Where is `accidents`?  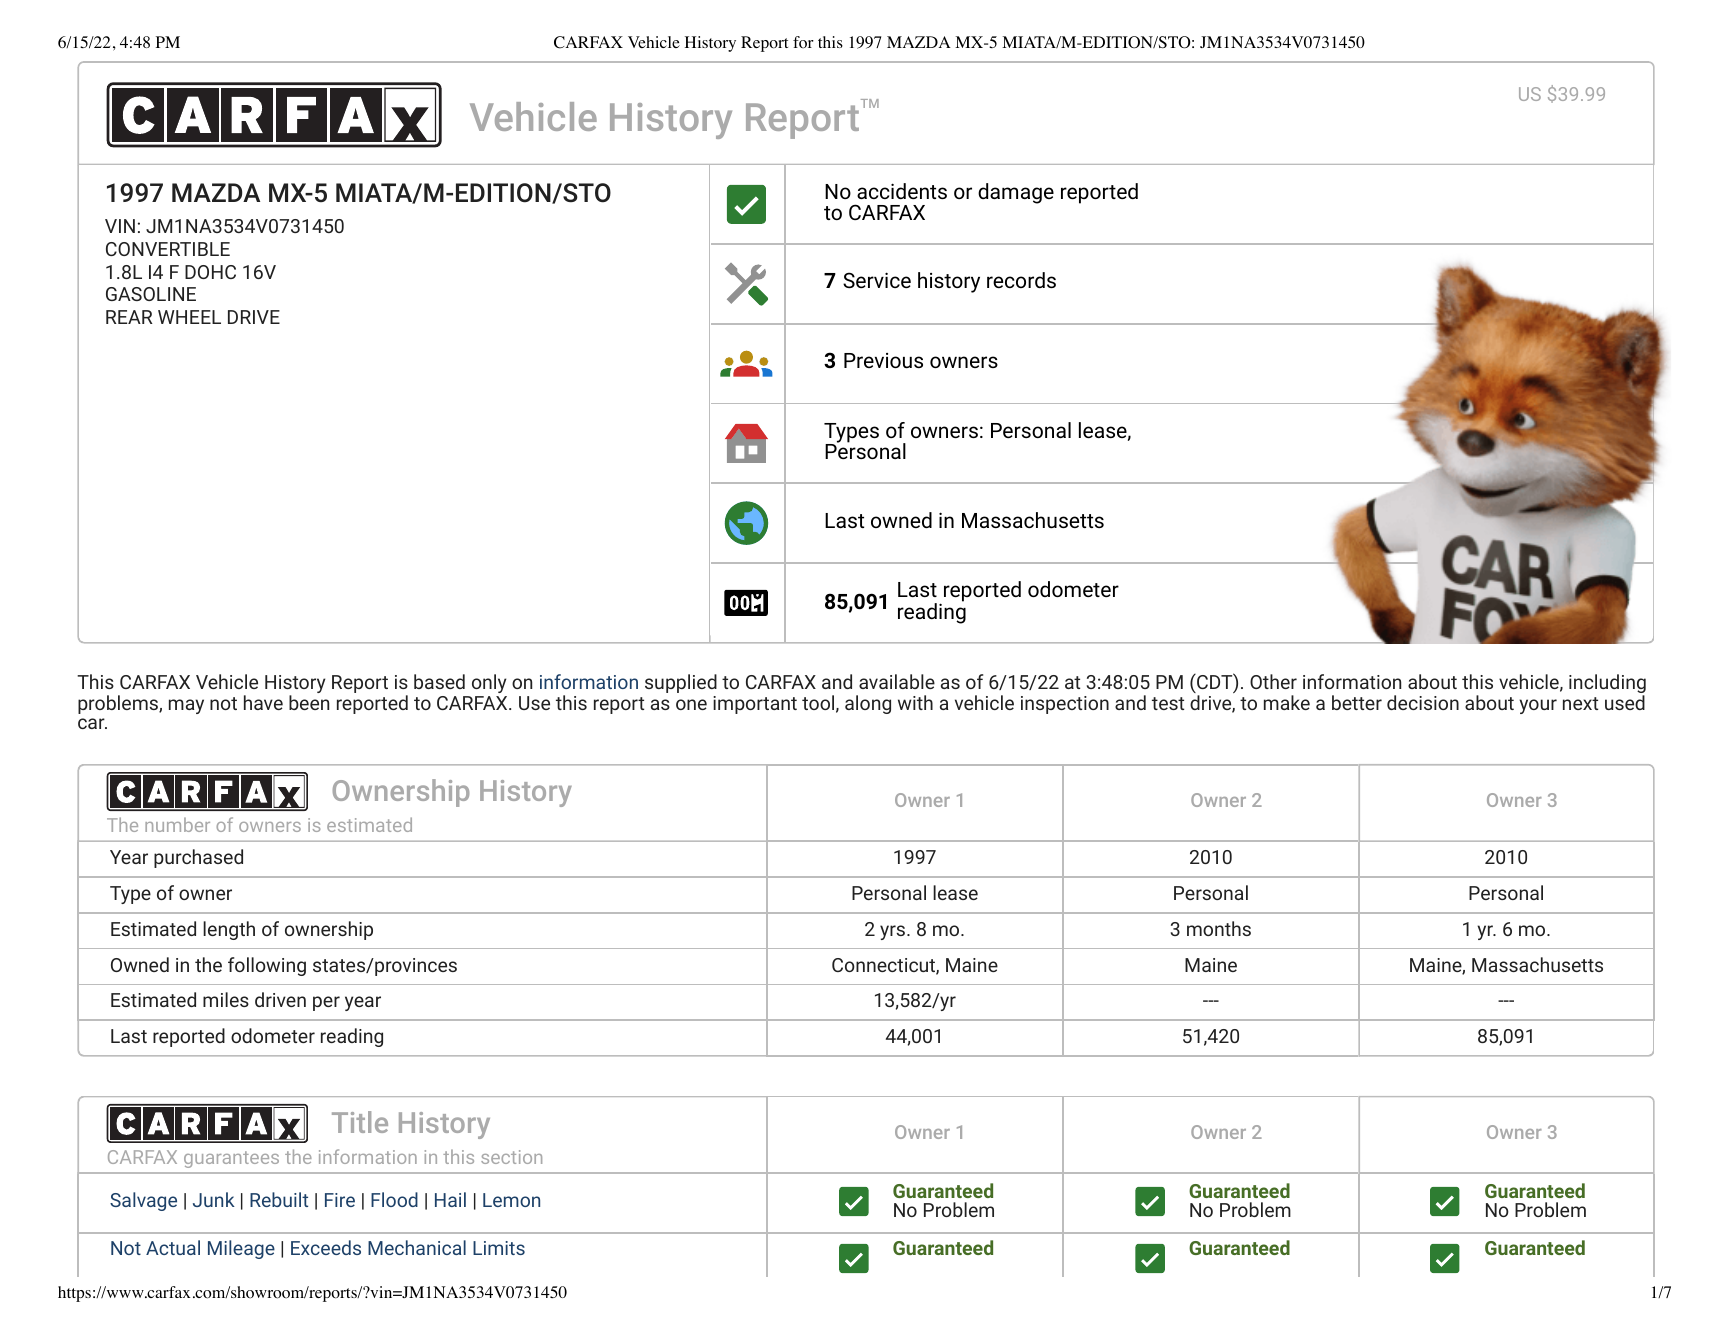 accidents is located at coordinates (902, 191).
